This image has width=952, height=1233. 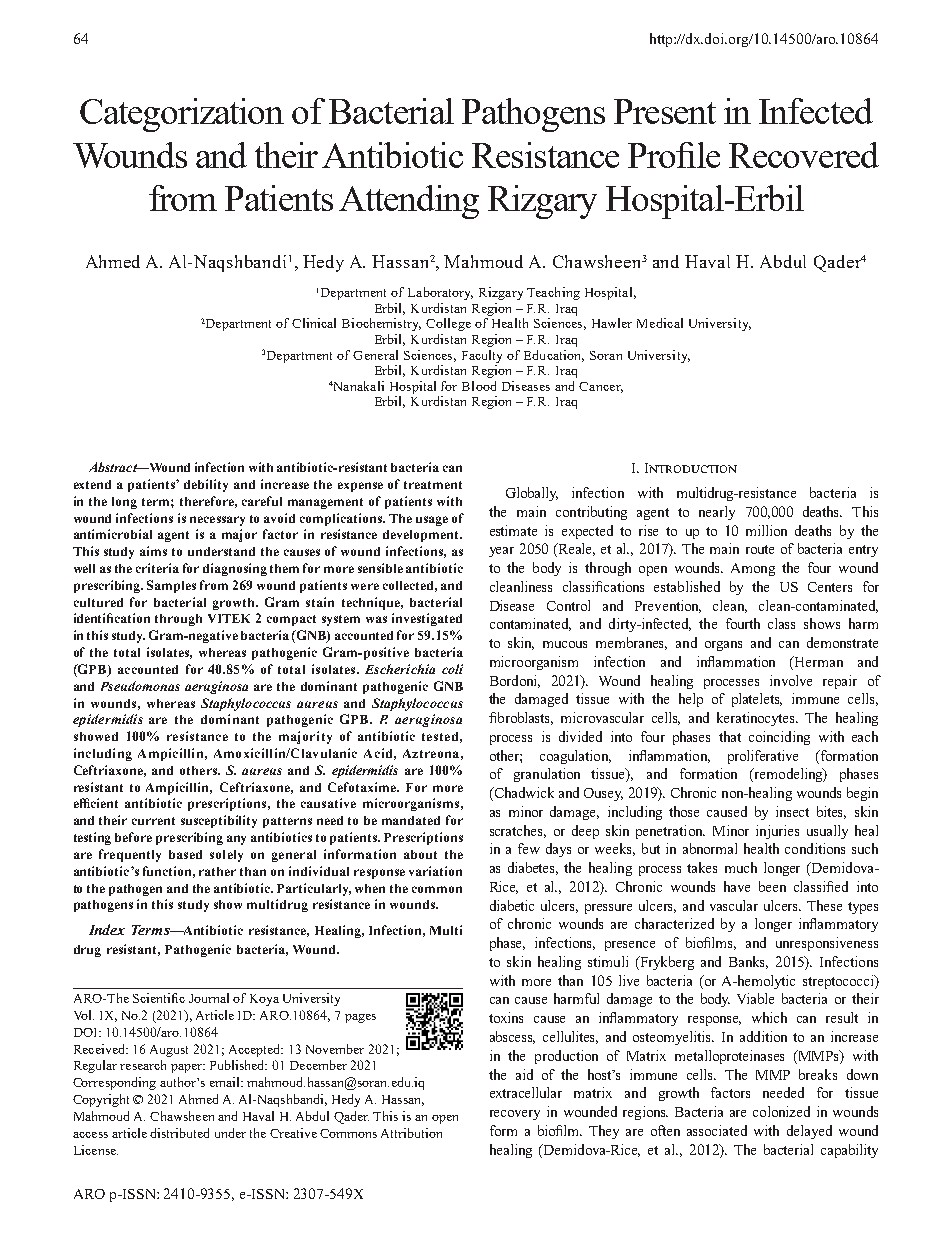 What do you see at coordinates (804, 155) in the image?
I see `Recovered` at bounding box center [804, 155].
